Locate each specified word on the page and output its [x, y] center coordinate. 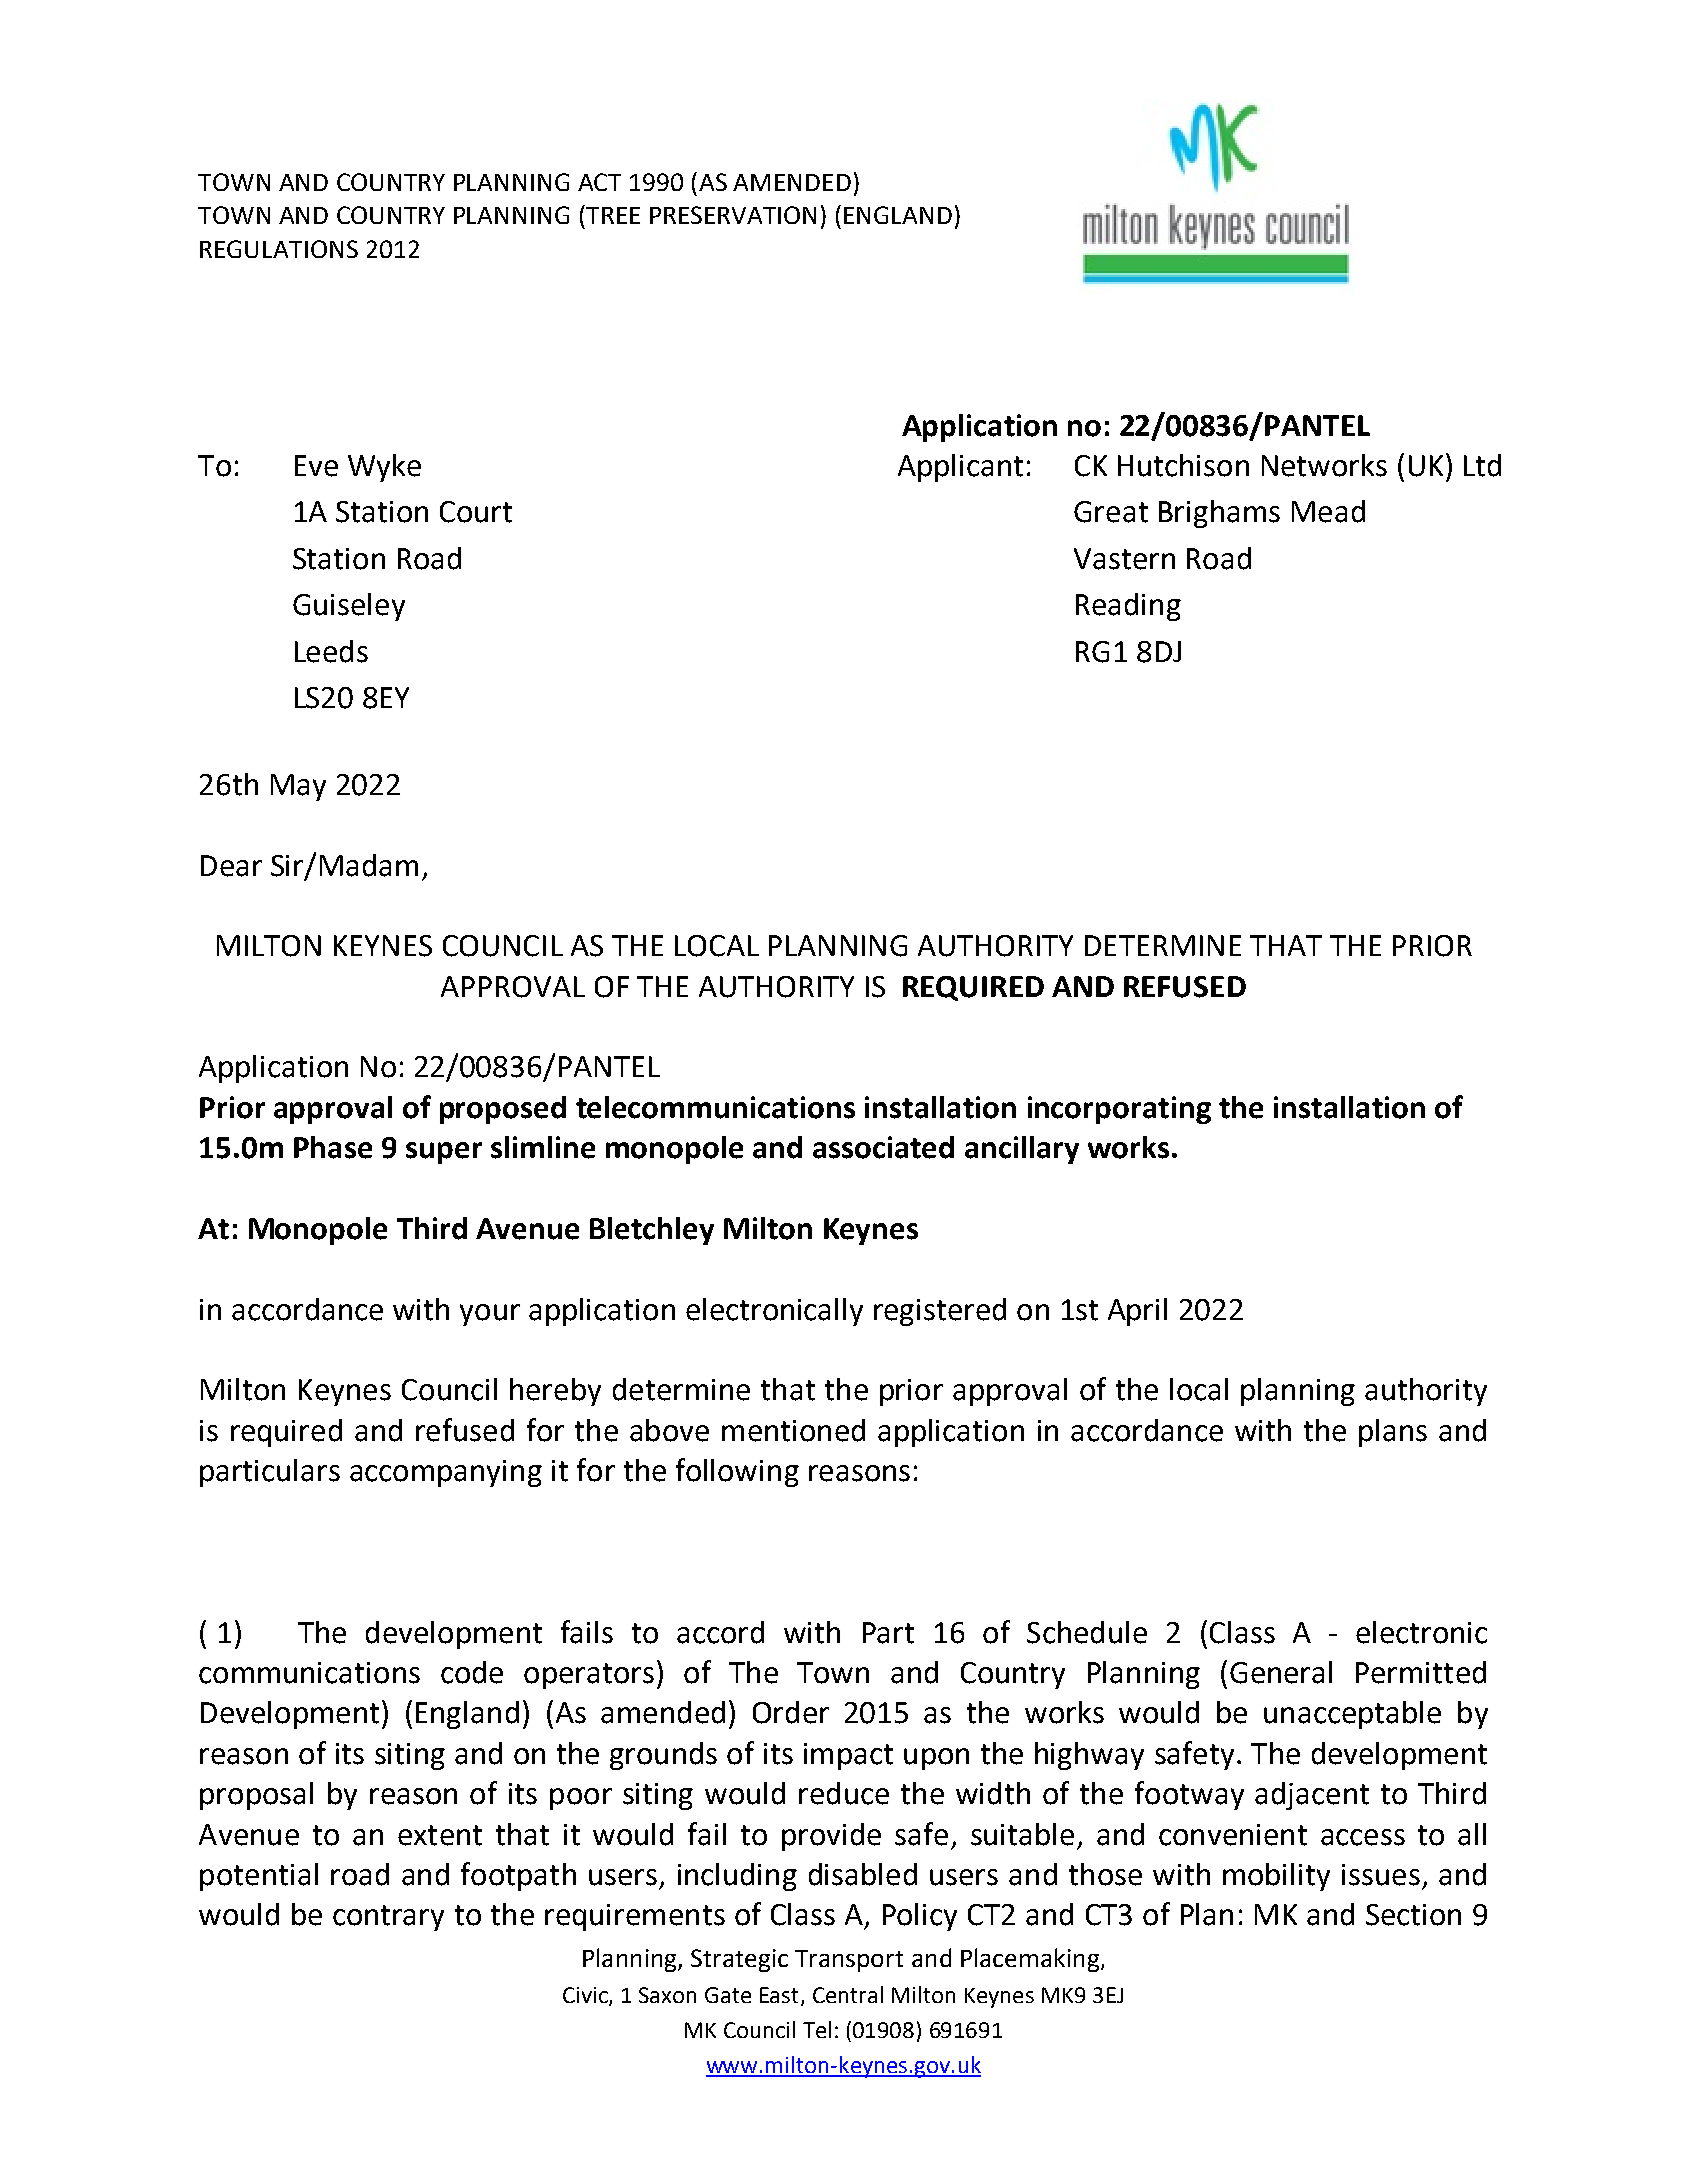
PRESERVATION [733, 215]
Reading [1128, 607]
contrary [388, 1918]
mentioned [793, 1430]
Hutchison [1183, 465]
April [1137, 1312]
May [298, 787]
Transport [849, 1961]
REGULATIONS [279, 249]
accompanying [446, 1473]
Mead [1328, 511]
